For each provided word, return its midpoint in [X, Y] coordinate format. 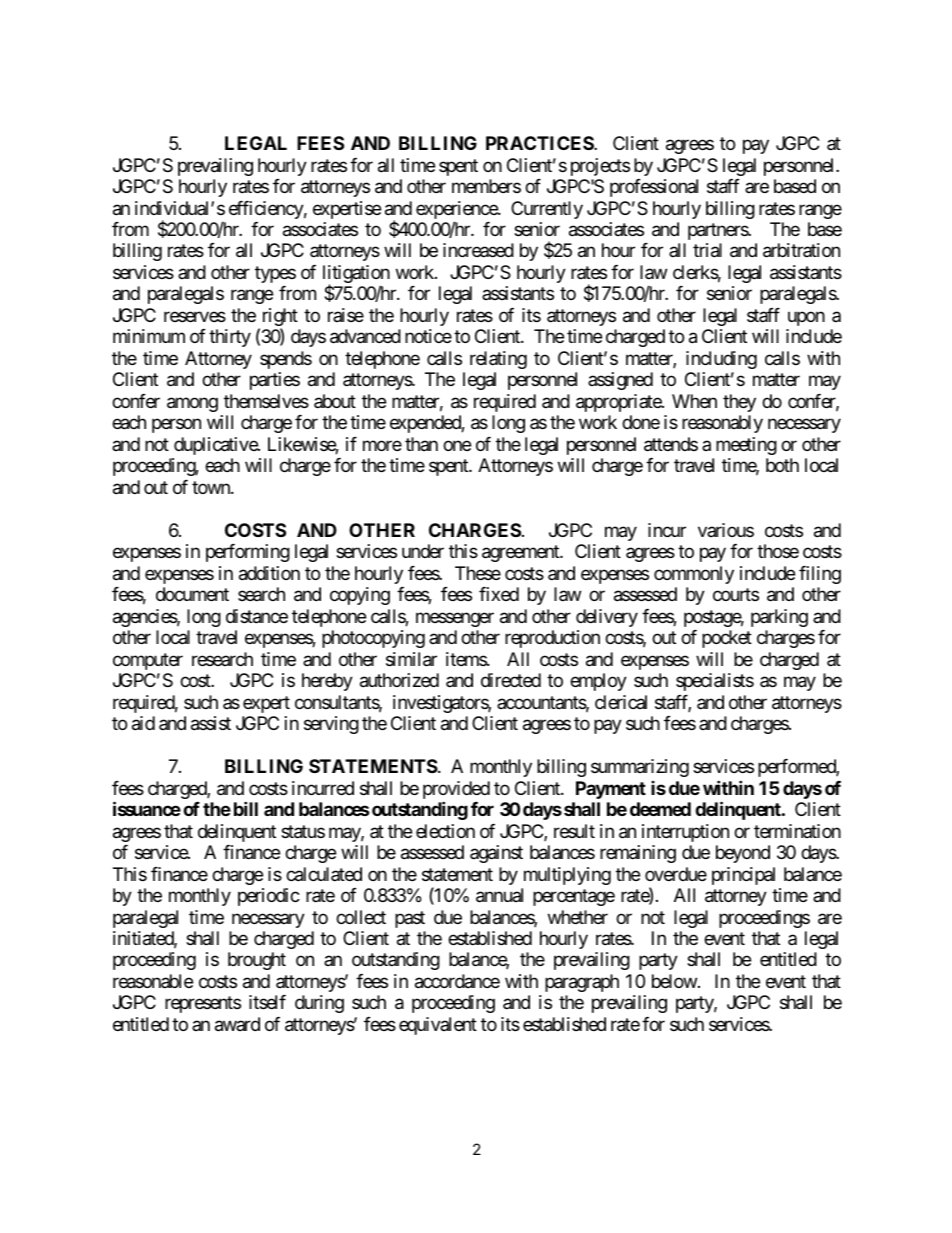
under [423, 551]
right [278, 318]
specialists [715, 682]
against [496, 854]
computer [148, 661]
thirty [230, 338]
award [237, 1024]
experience [457, 211]
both [782, 465]
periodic [269, 897]
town [212, 487]
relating [498, 360]
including [721, 360]
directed [511, 680]
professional [654, 188]
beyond [743, 854]
